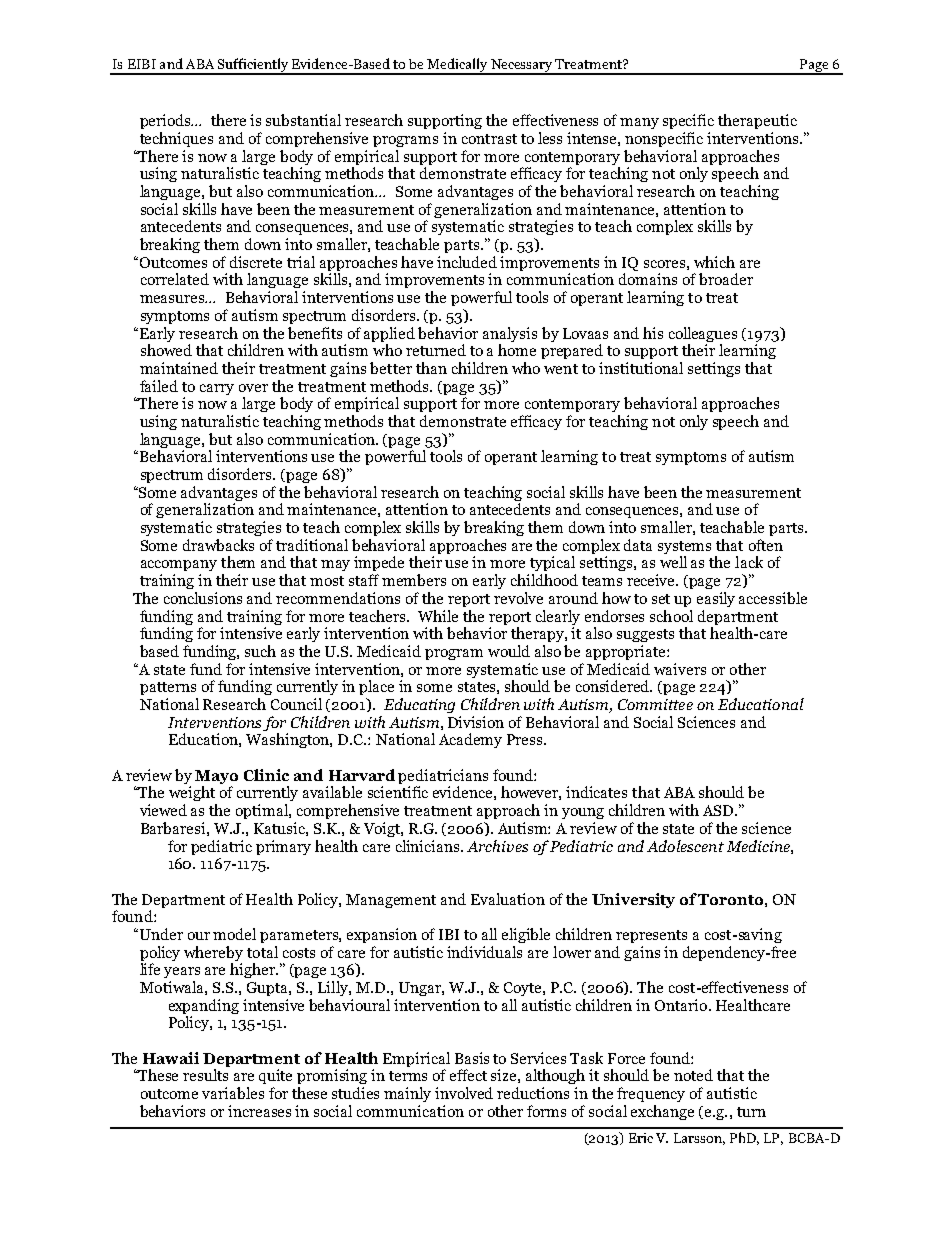 The image size is (952, 1233). Describe the element at coordinates (457, 66) in the page. I see `Medically` at that location.
